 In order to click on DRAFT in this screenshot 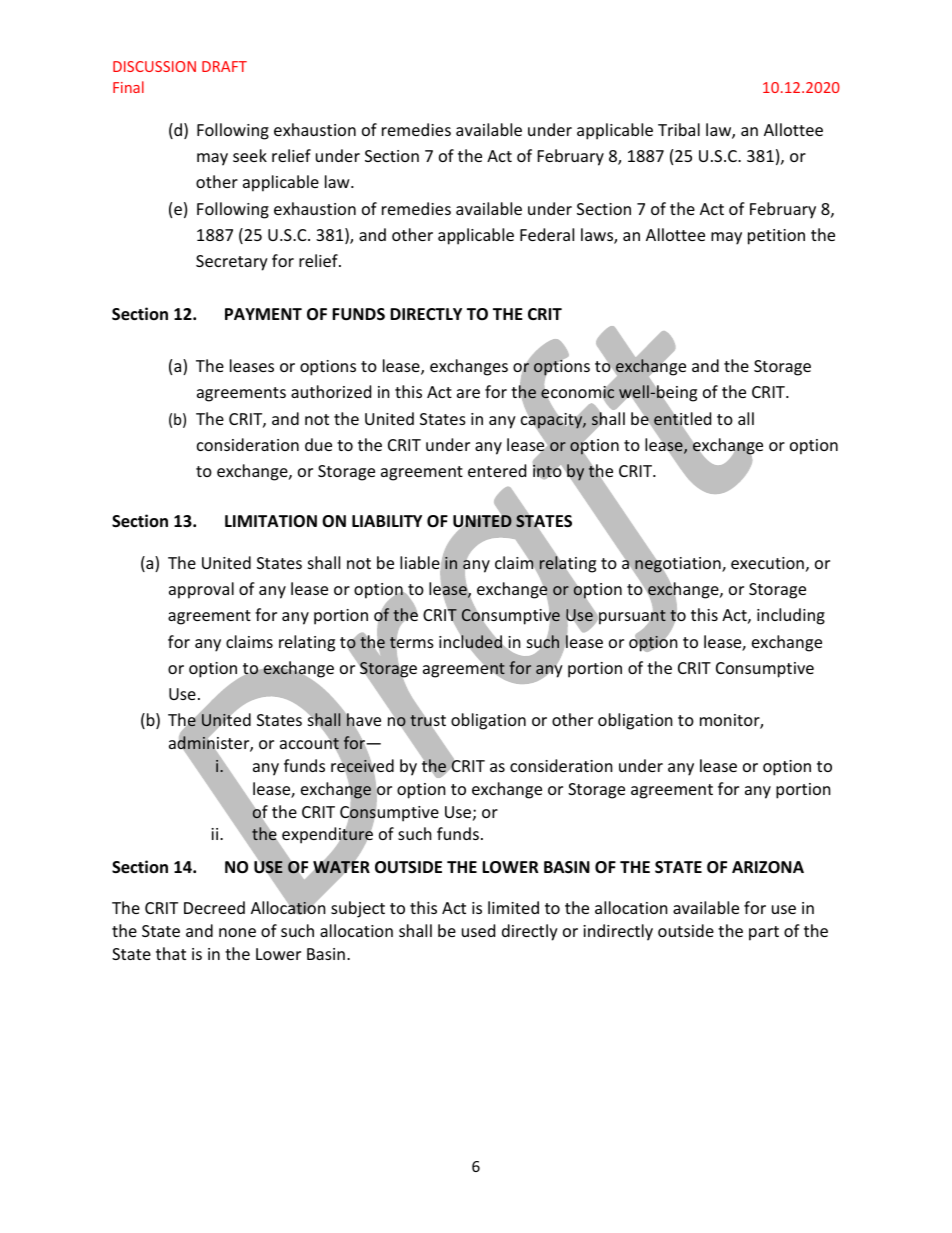, I will do `click(224, 66)`.
